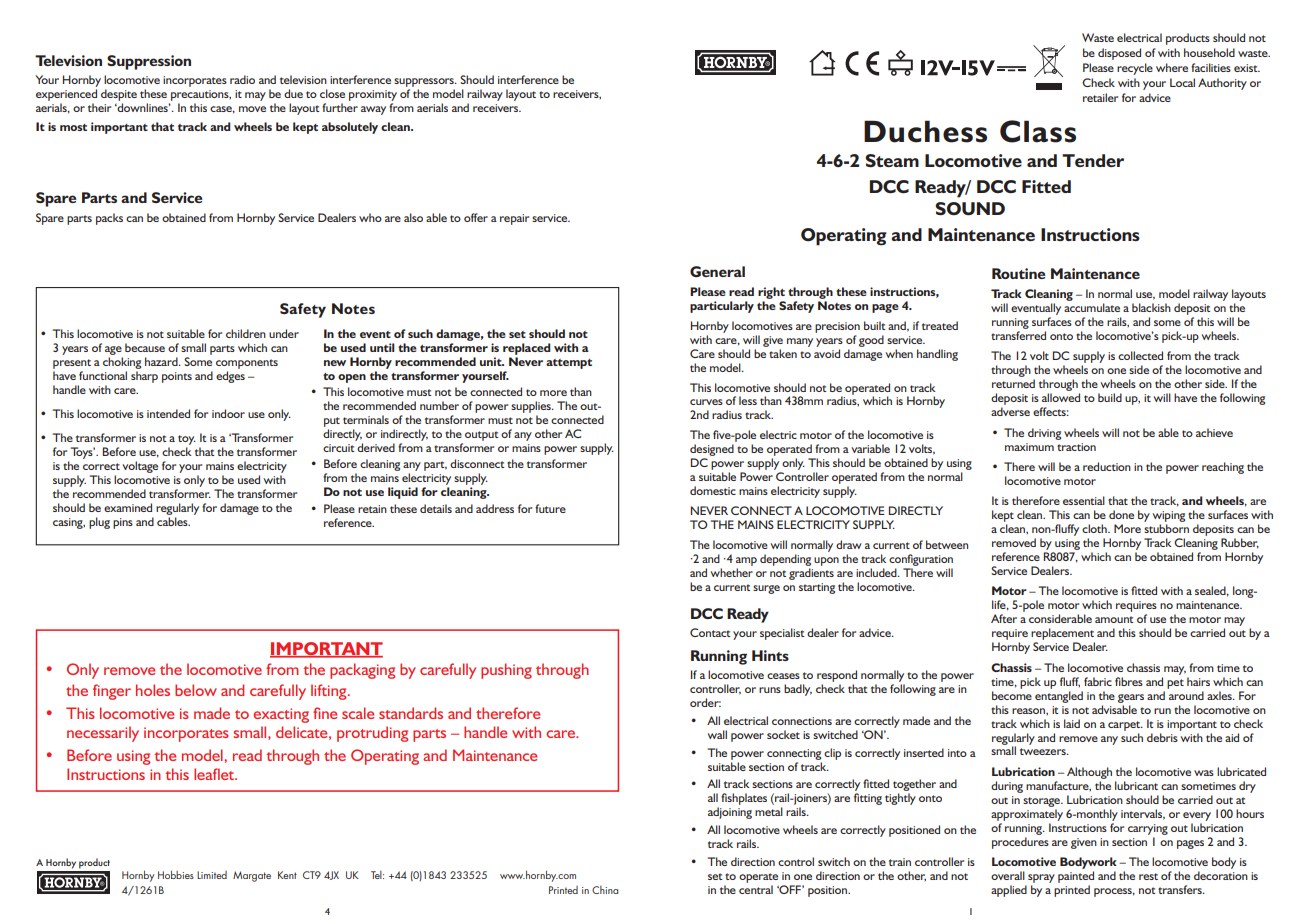 This document has width=1308, height=924. Describe the element at coordinates (569, 364) in the document. I see `attempt` at that location.
